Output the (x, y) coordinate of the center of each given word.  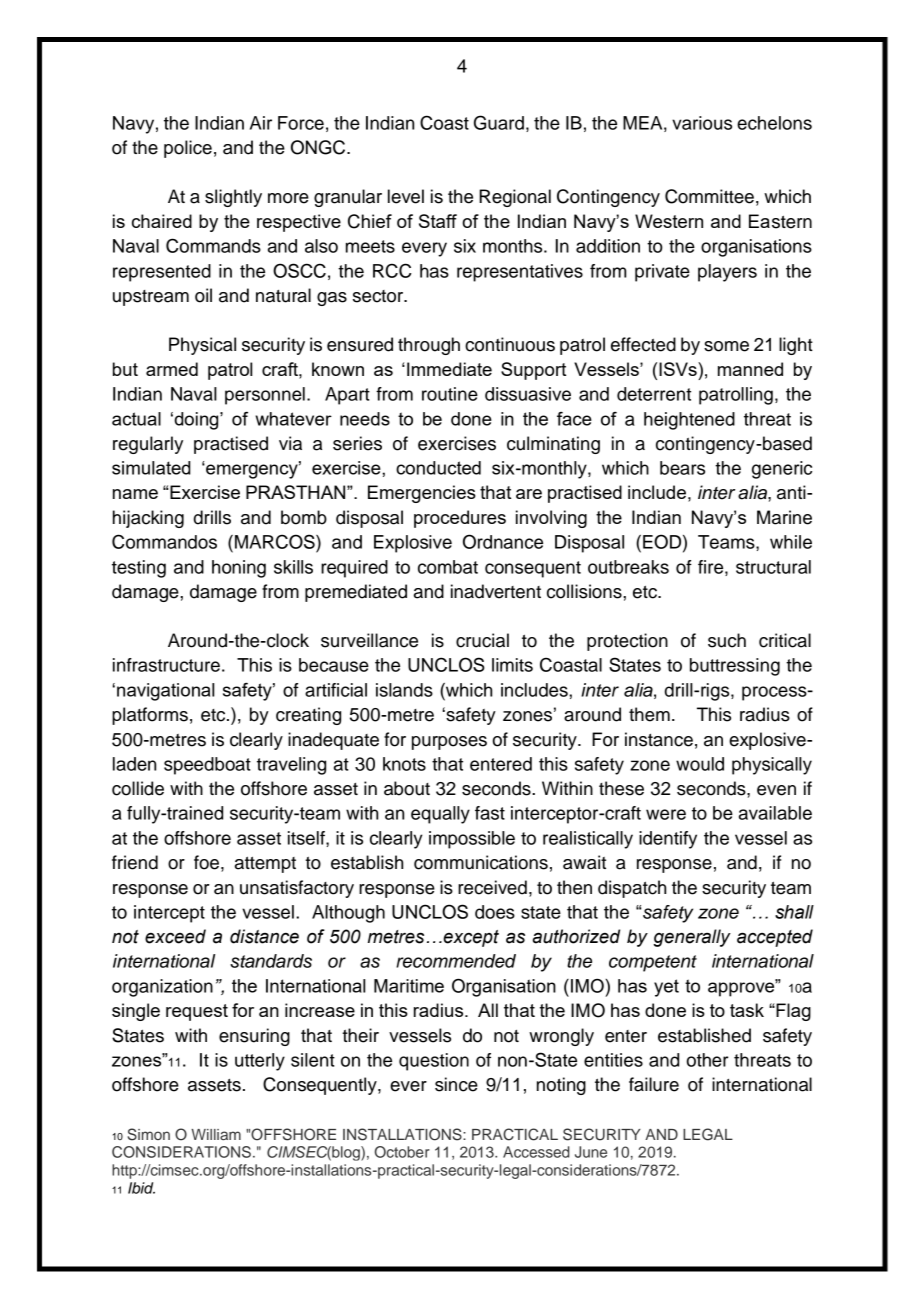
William (216, 1134)
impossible (472, 840)
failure (654, 1084)
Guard (499, 122)
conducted (438, 468)
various (702, 123)
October (402, 1152)
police (188, 149)
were (666, 814)
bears (682, 468)
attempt (265, 864)
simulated (151, 468)
